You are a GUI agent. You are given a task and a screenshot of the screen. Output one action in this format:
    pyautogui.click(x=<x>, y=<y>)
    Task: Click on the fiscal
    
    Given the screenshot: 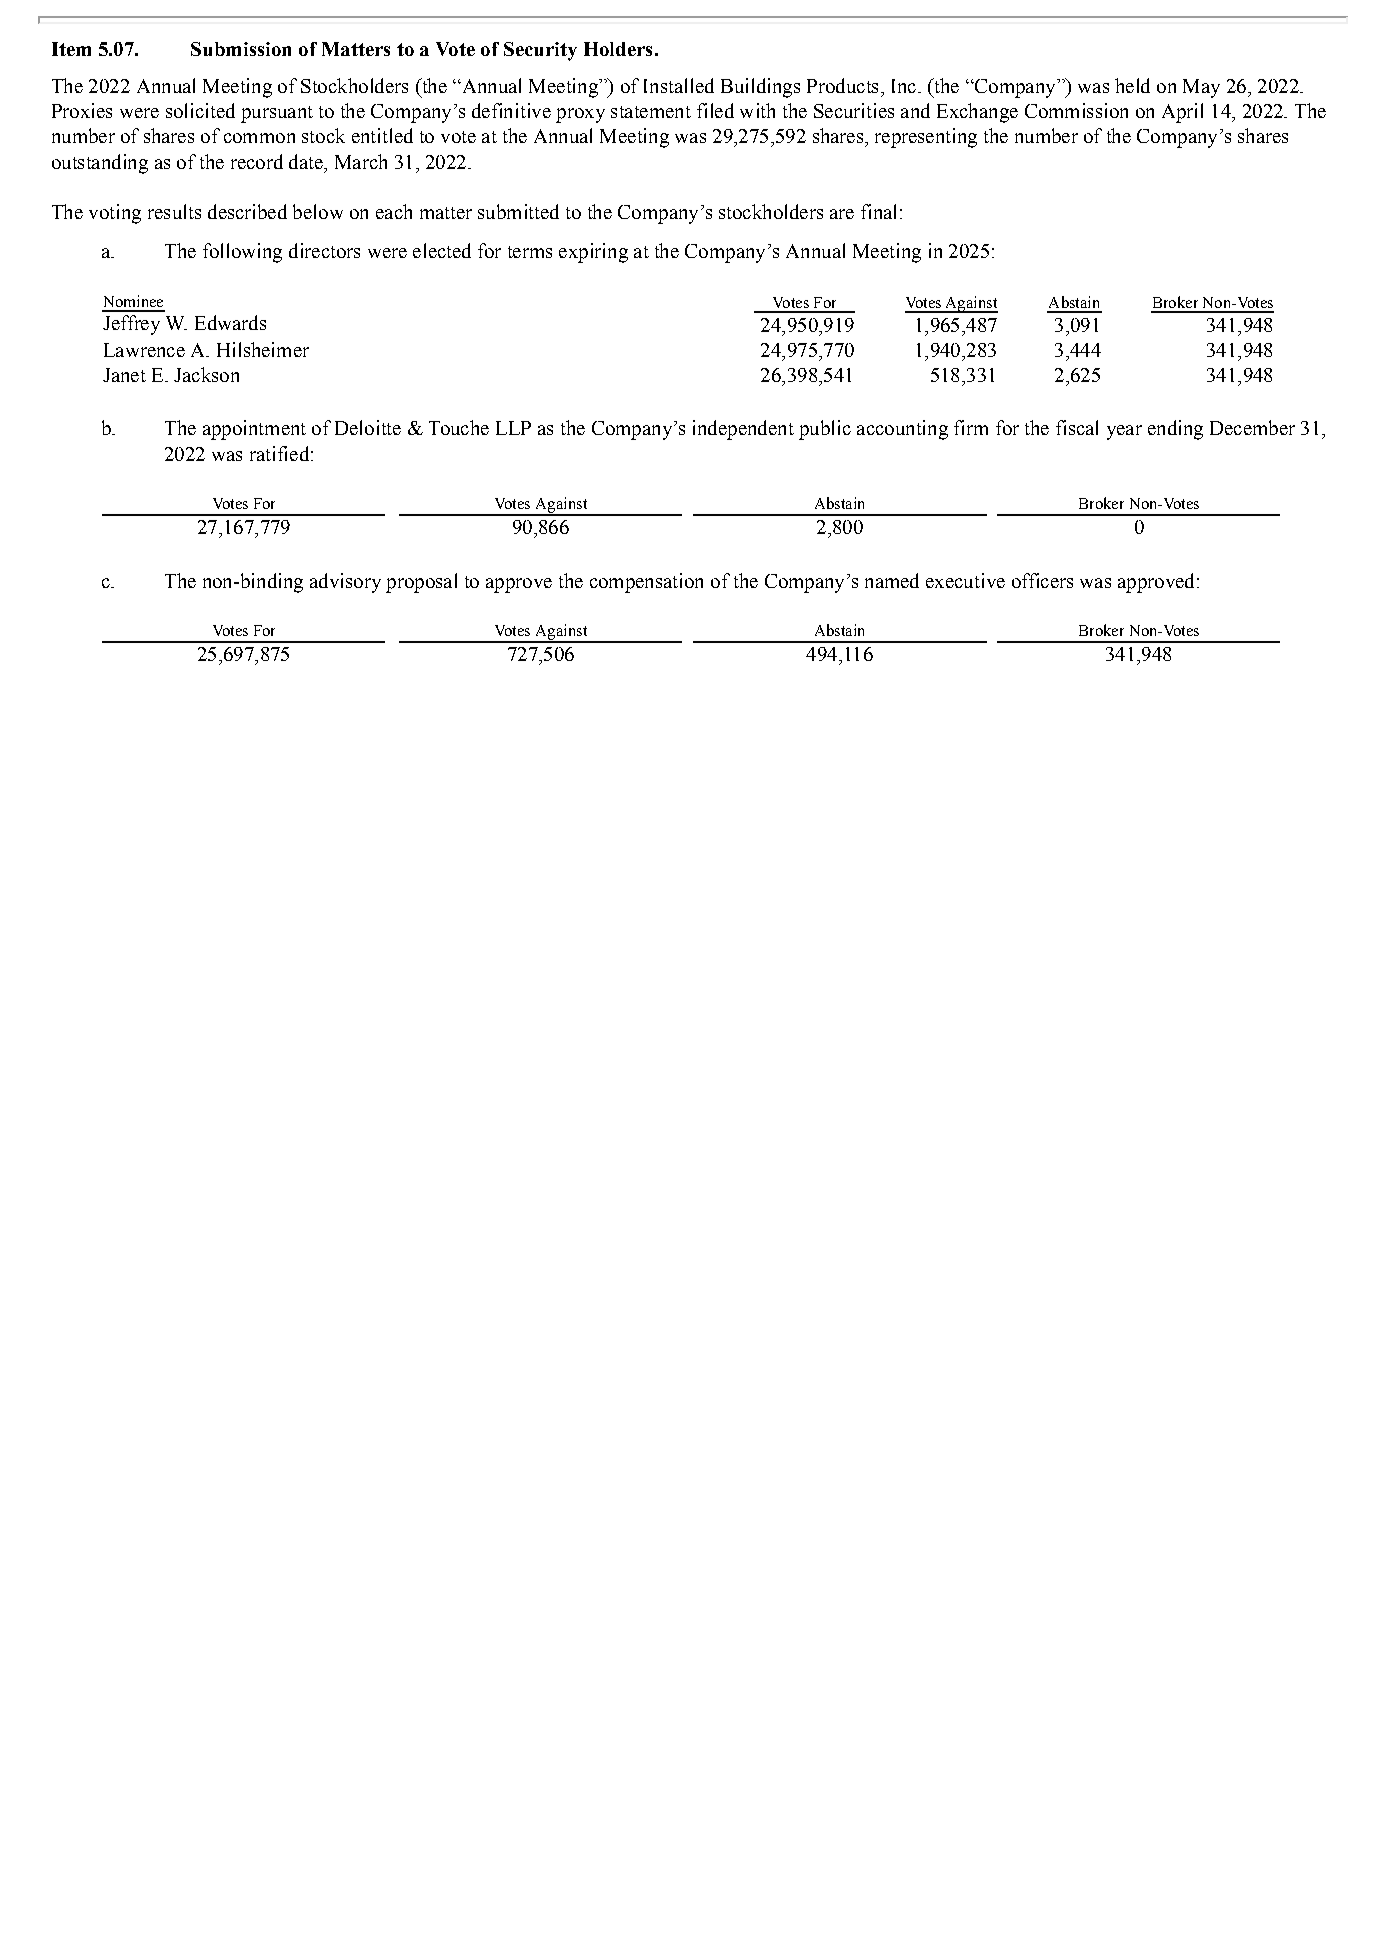 What is the action you would take?
    pyautogui.click(x=1077, y=427)
